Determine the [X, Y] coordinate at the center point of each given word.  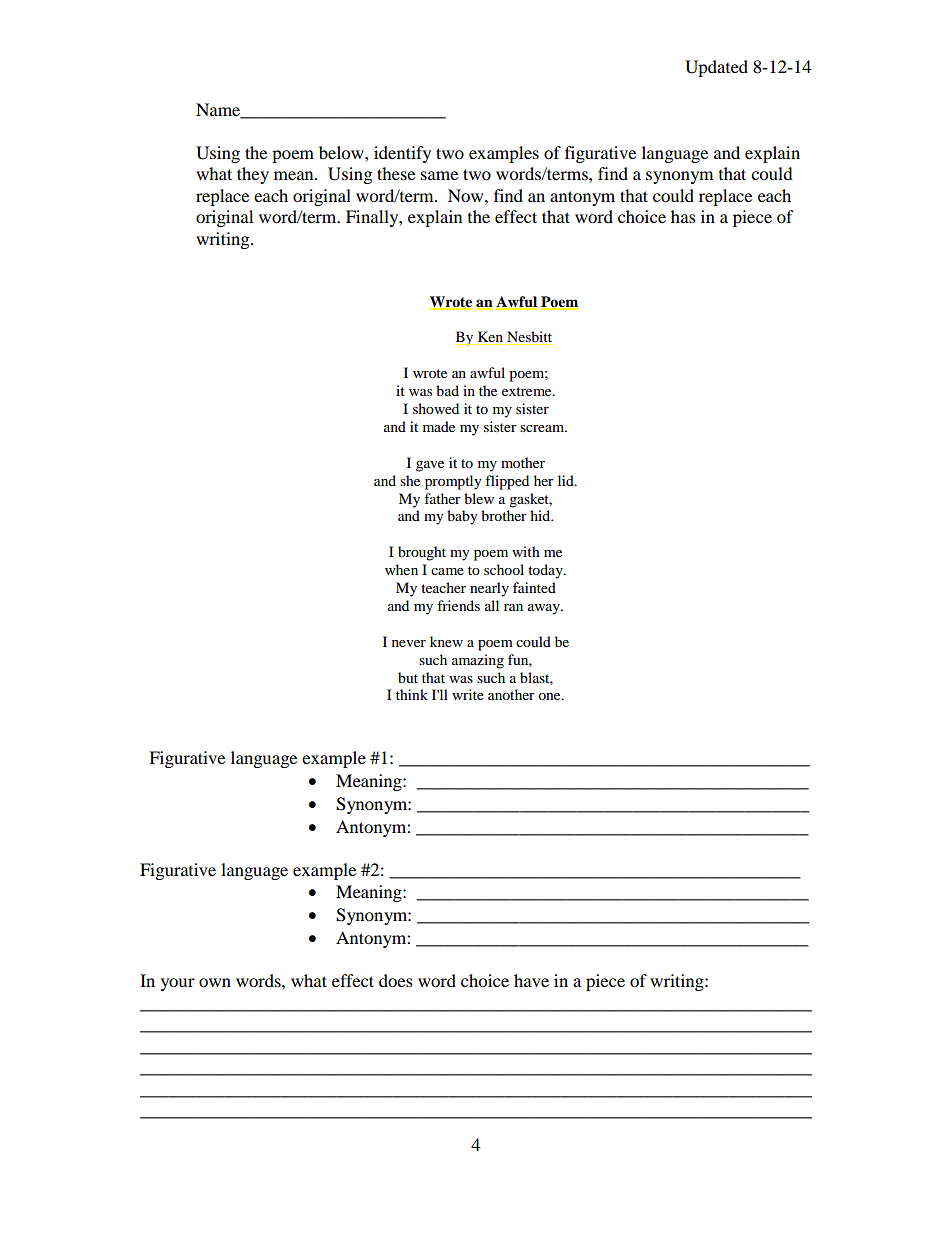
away [545, 609]
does [396, 980]
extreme [528, 391]
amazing [478, 661]
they [253, 175]
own [215, 982]
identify [402, 154]
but [408, 677]
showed [436, 408]
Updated [716, 68]
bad [447, 390]
